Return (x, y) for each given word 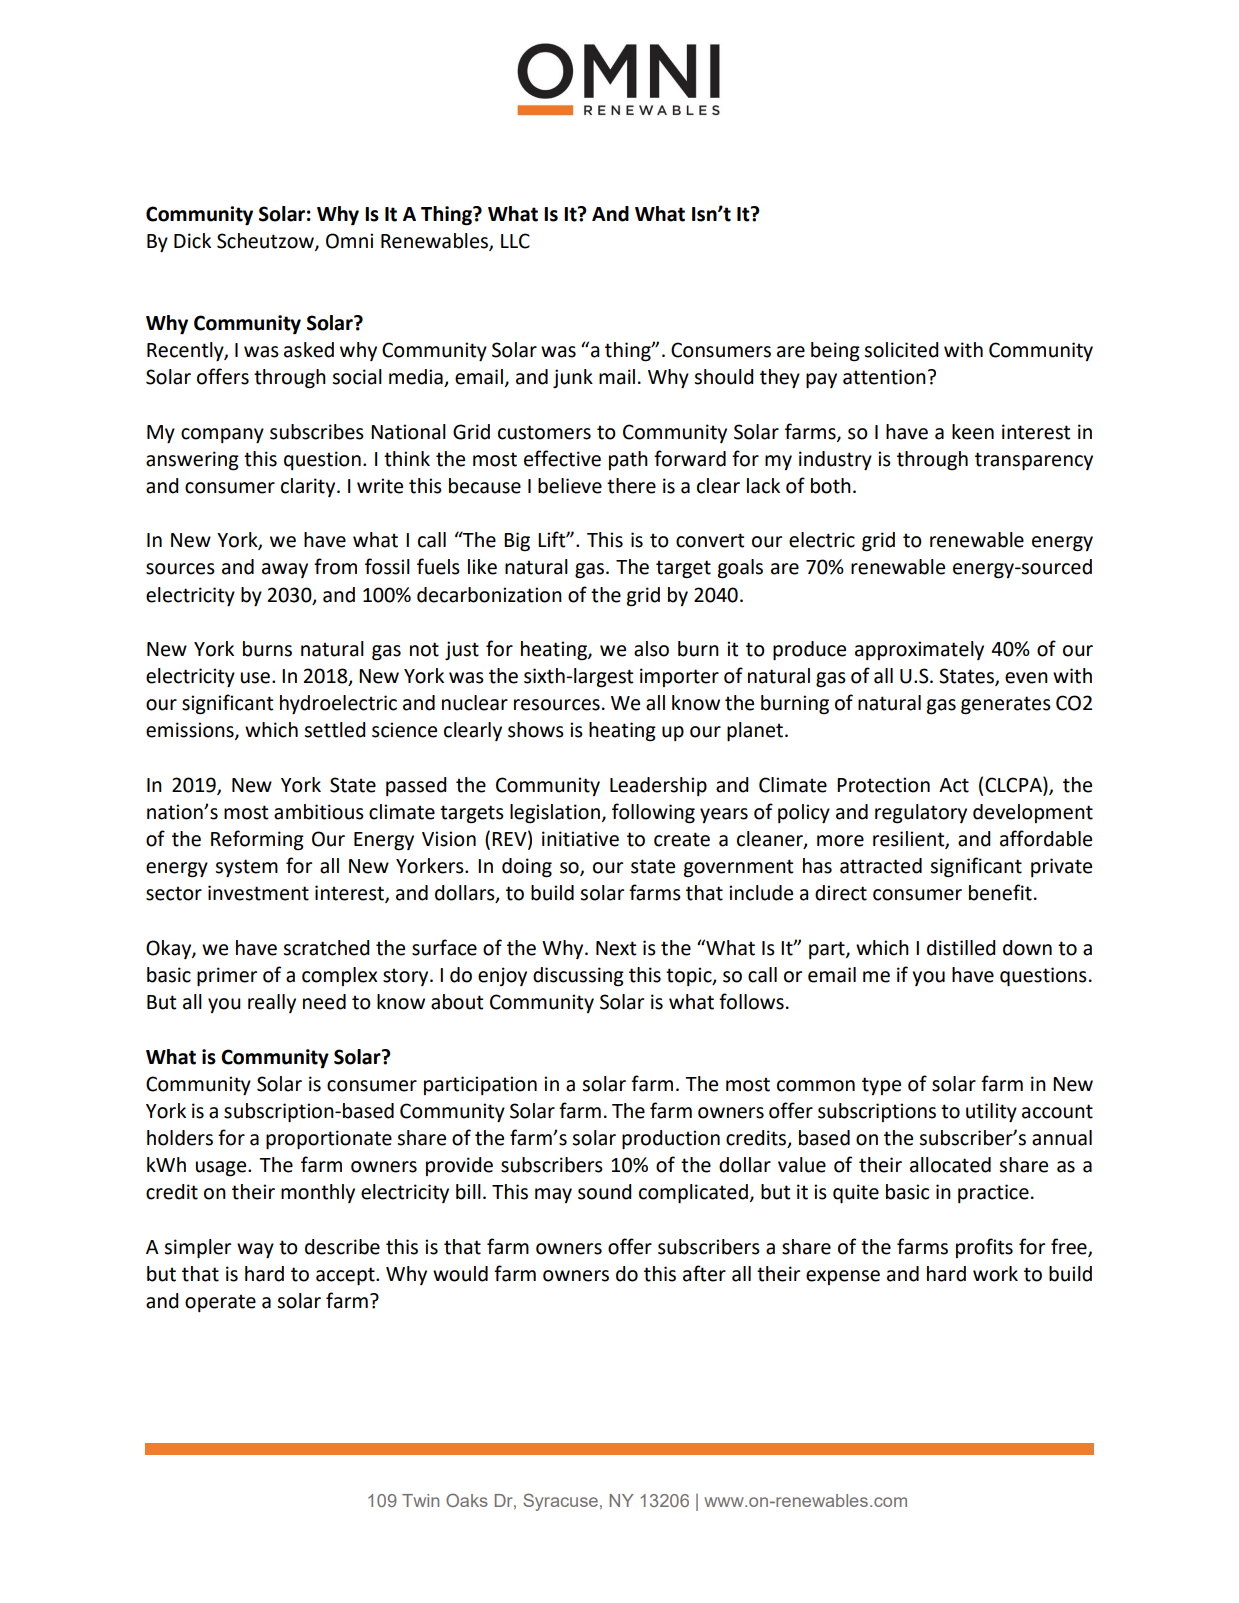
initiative (580, 839)
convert (710, 540)
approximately (919, 650)
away (285, 570)
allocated (950, 1165)
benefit (1000, 892)
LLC (515, 241)
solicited (901, 350)
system (246, 868)
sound (605, 1192)
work (995, 1274)
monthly (318, 1193)
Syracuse (560, 1502)
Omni (349, 241)
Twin (420, 1500)
